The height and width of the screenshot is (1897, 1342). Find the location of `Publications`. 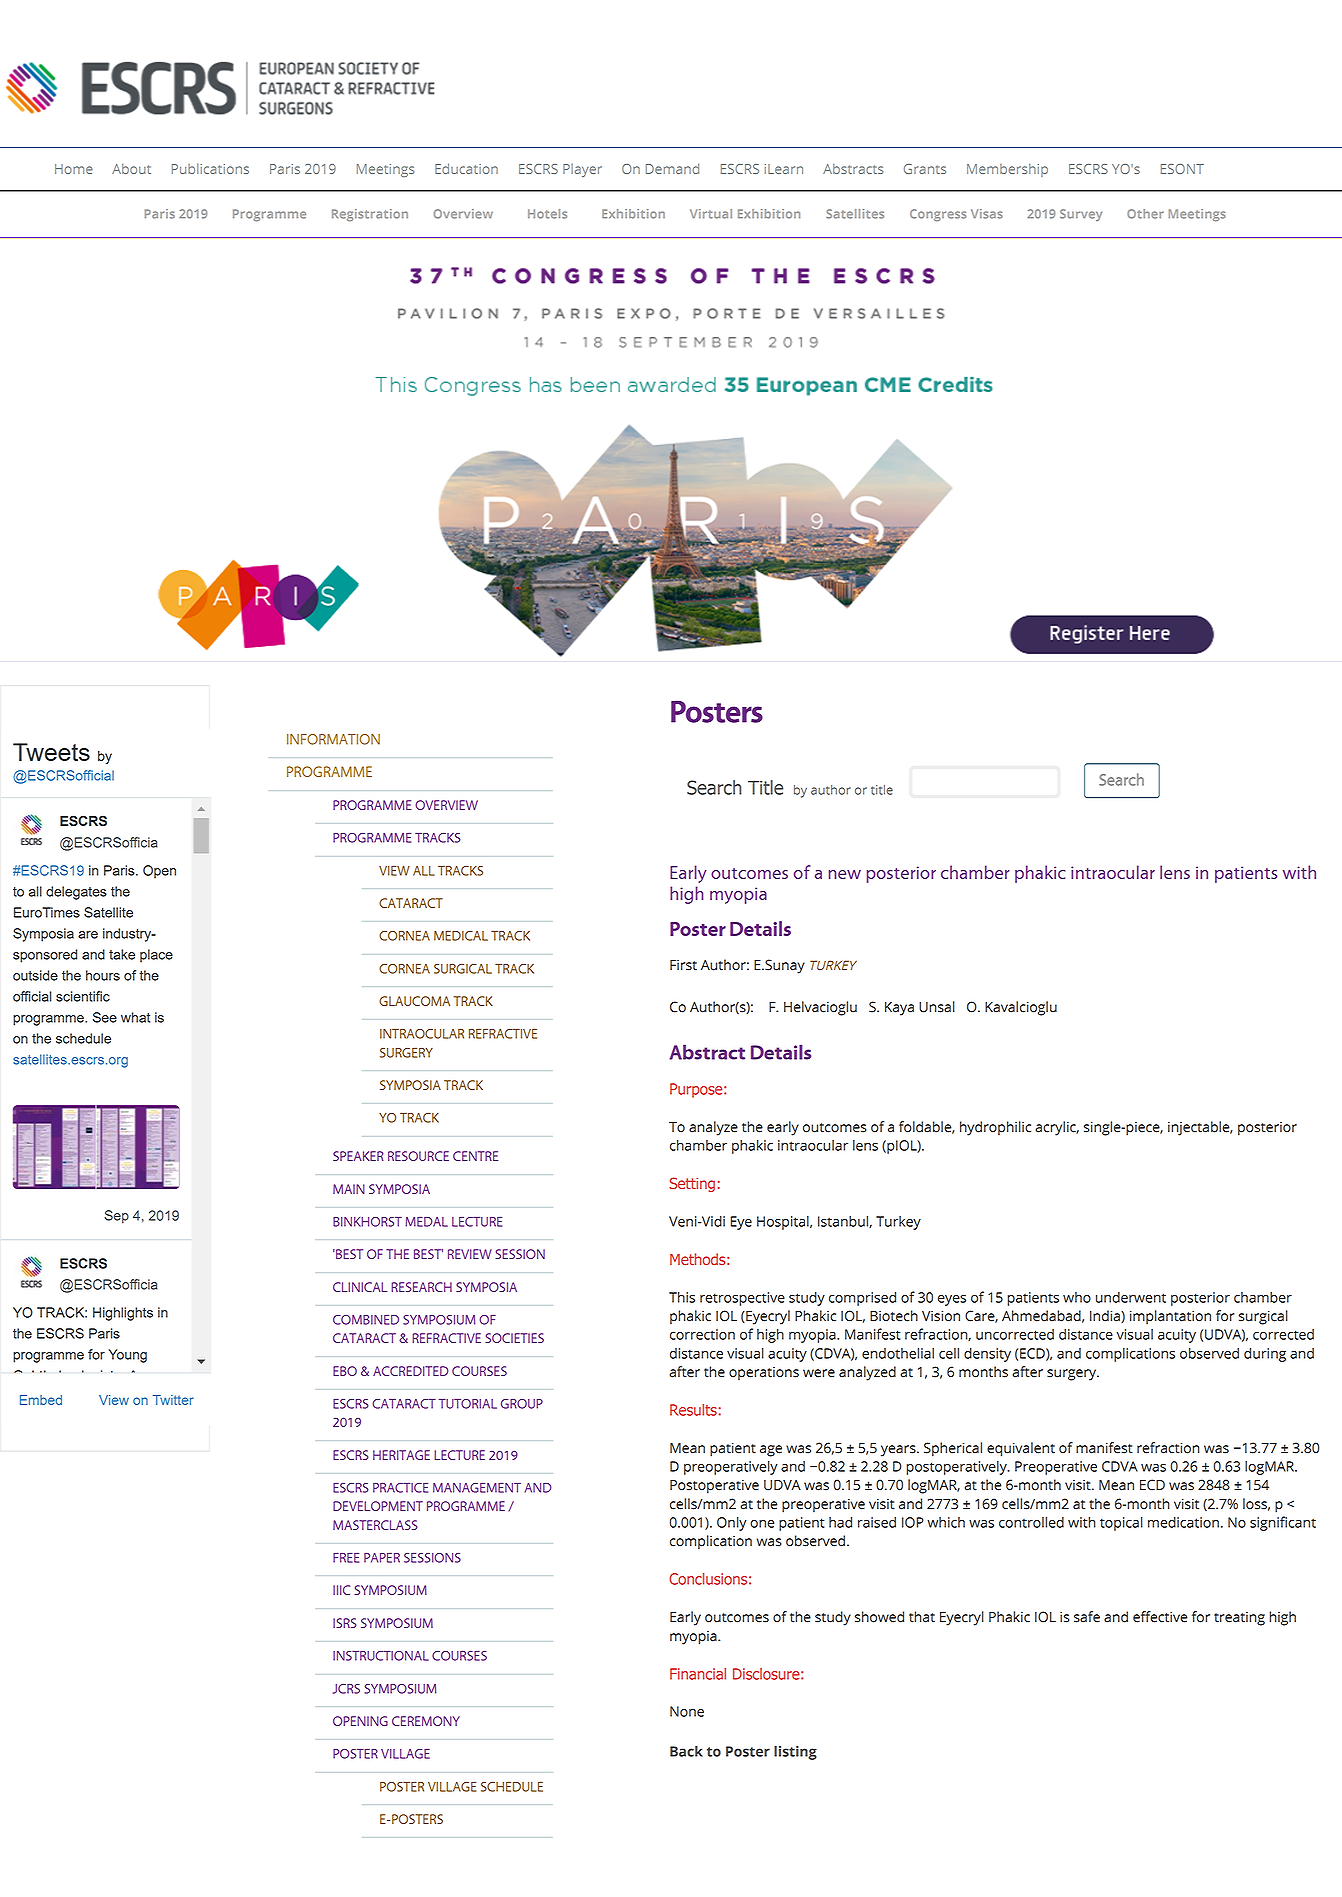

Publications is located at coordinates (210, 168).
